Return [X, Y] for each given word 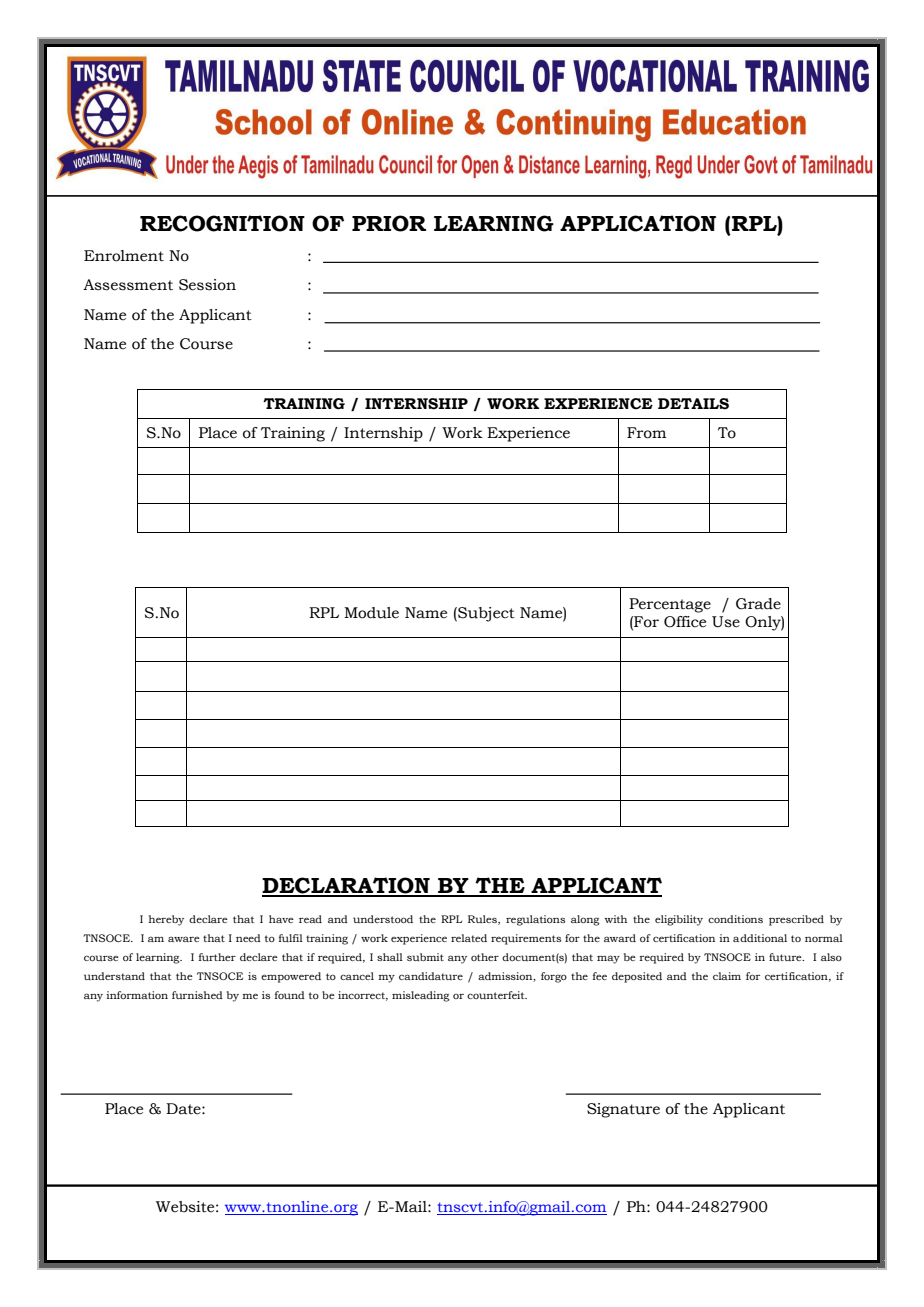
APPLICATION [638, 223]
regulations [535, 920]
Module [371, 613]
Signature [623, 1110]
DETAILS [693, 404]
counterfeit [497, 995]
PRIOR [389, 223]
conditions [735, 919]
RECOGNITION [222, 223]
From [646, 433]
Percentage [670, 605]
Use [726, 622]
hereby [166, 920]
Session [207, 285]
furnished [197, 995]
